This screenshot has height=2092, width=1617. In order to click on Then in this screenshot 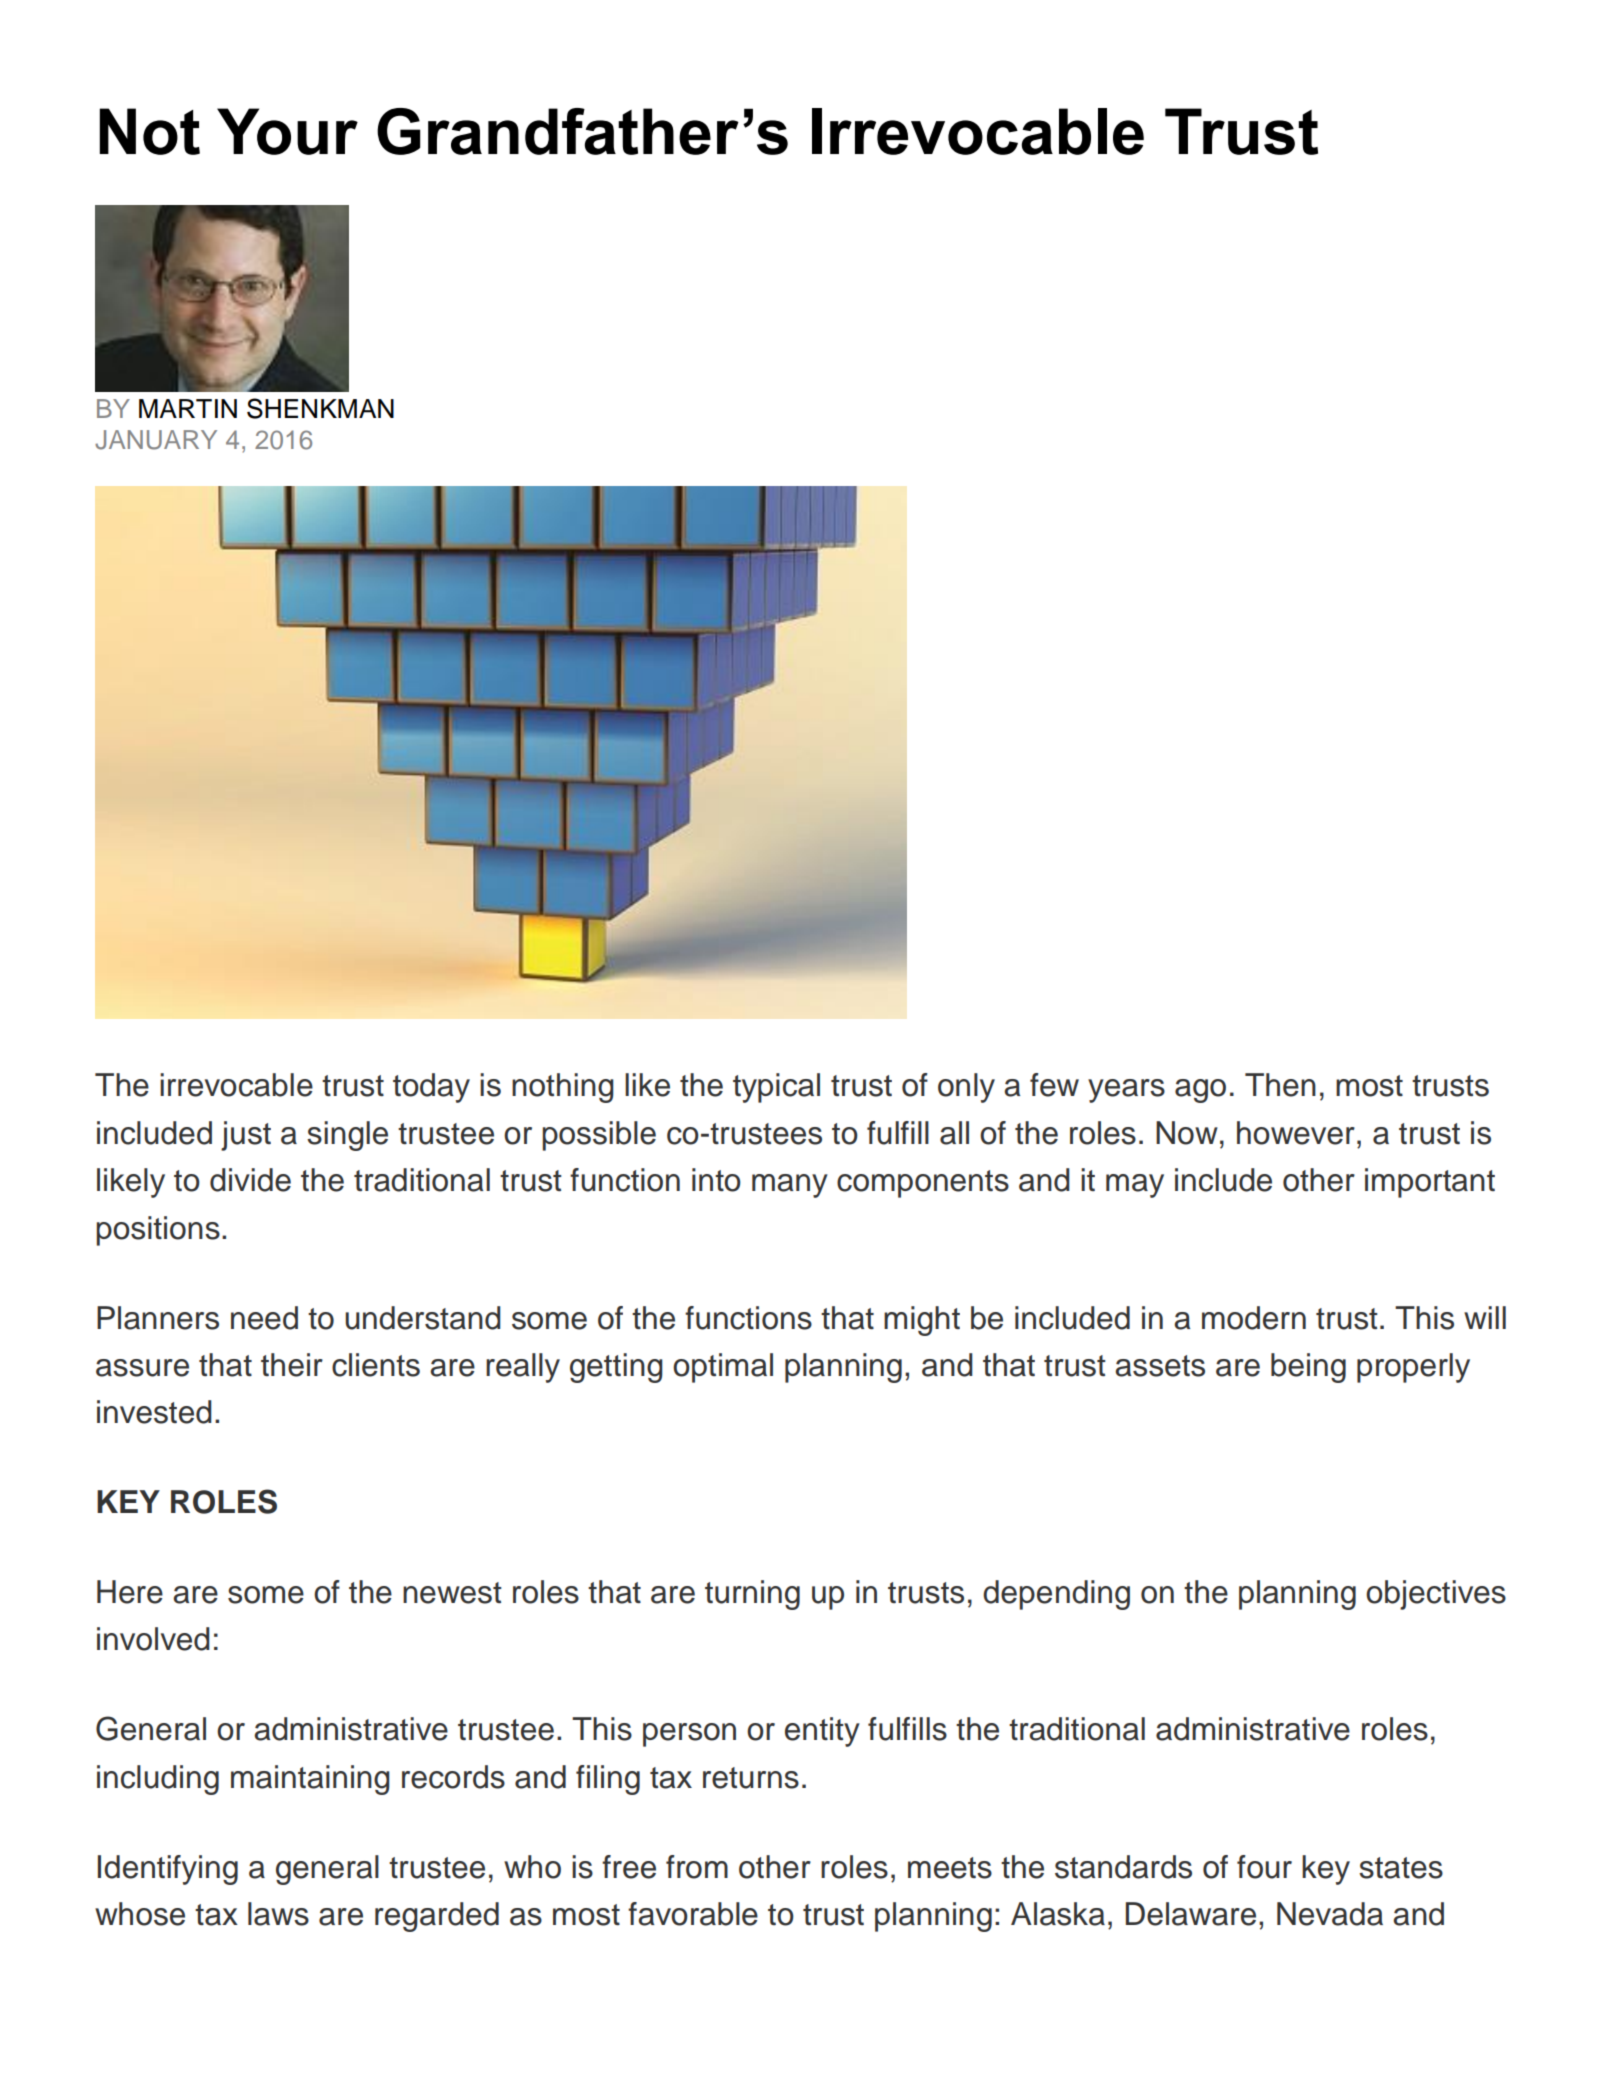, I will do `click(1280, 1085)`.
